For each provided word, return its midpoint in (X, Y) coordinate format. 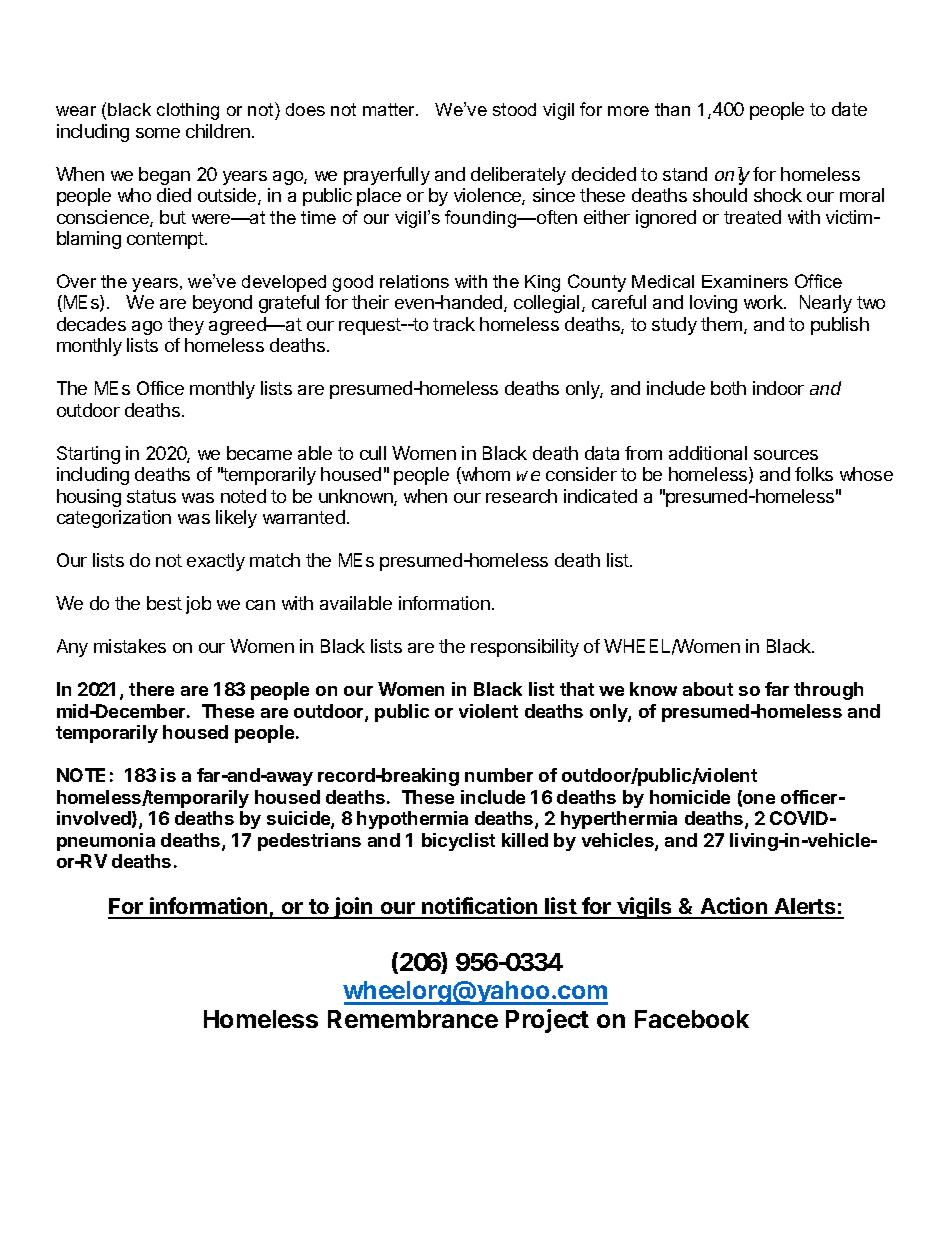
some (158, 133)
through (828, 691)
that (577, 689)
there (151, 689)
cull (373, 453)
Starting (88, 455)
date (849, 109)
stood (514, 109)
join (354, 908)
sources (786, 455)
